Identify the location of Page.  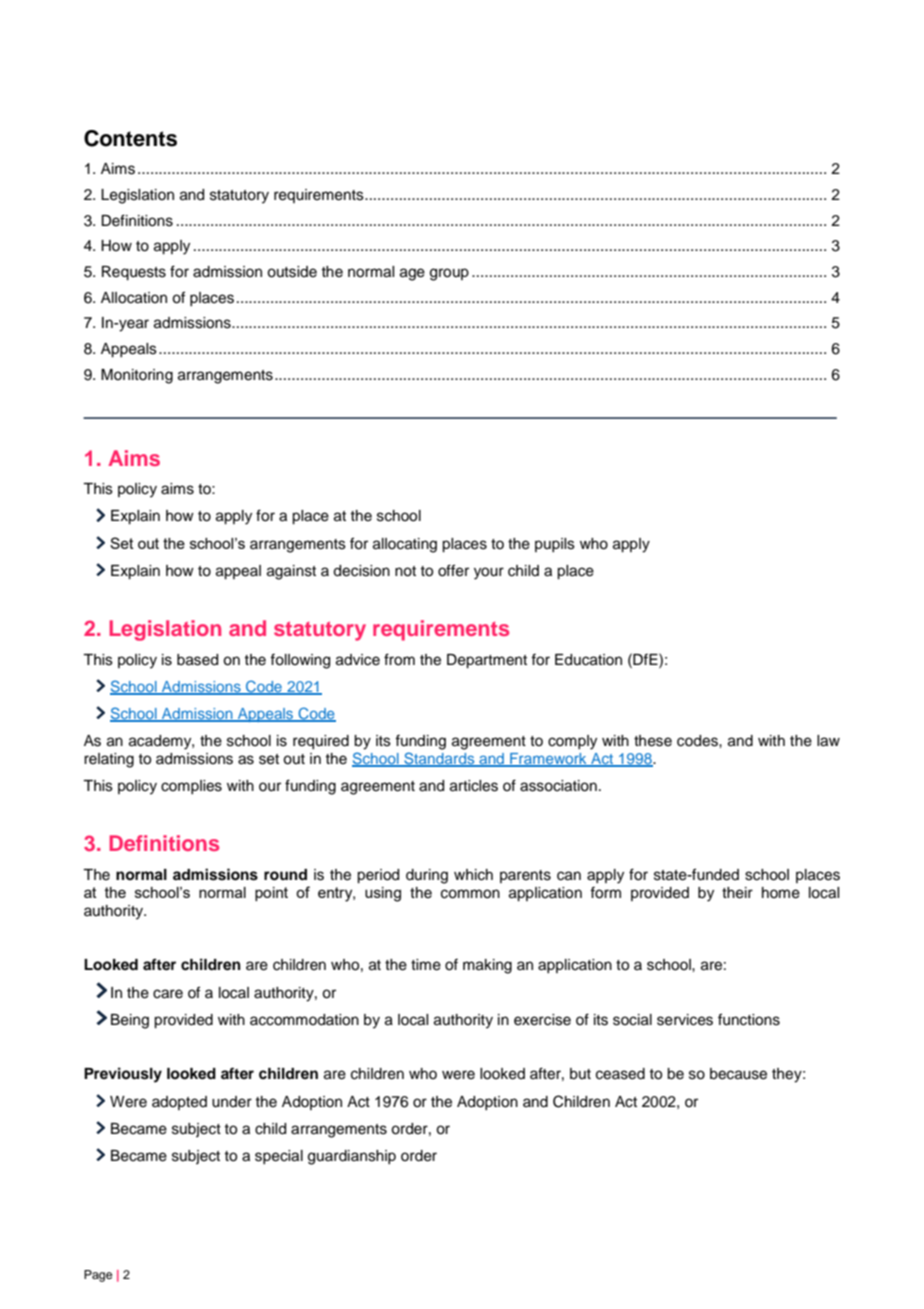
(98, 1276).
